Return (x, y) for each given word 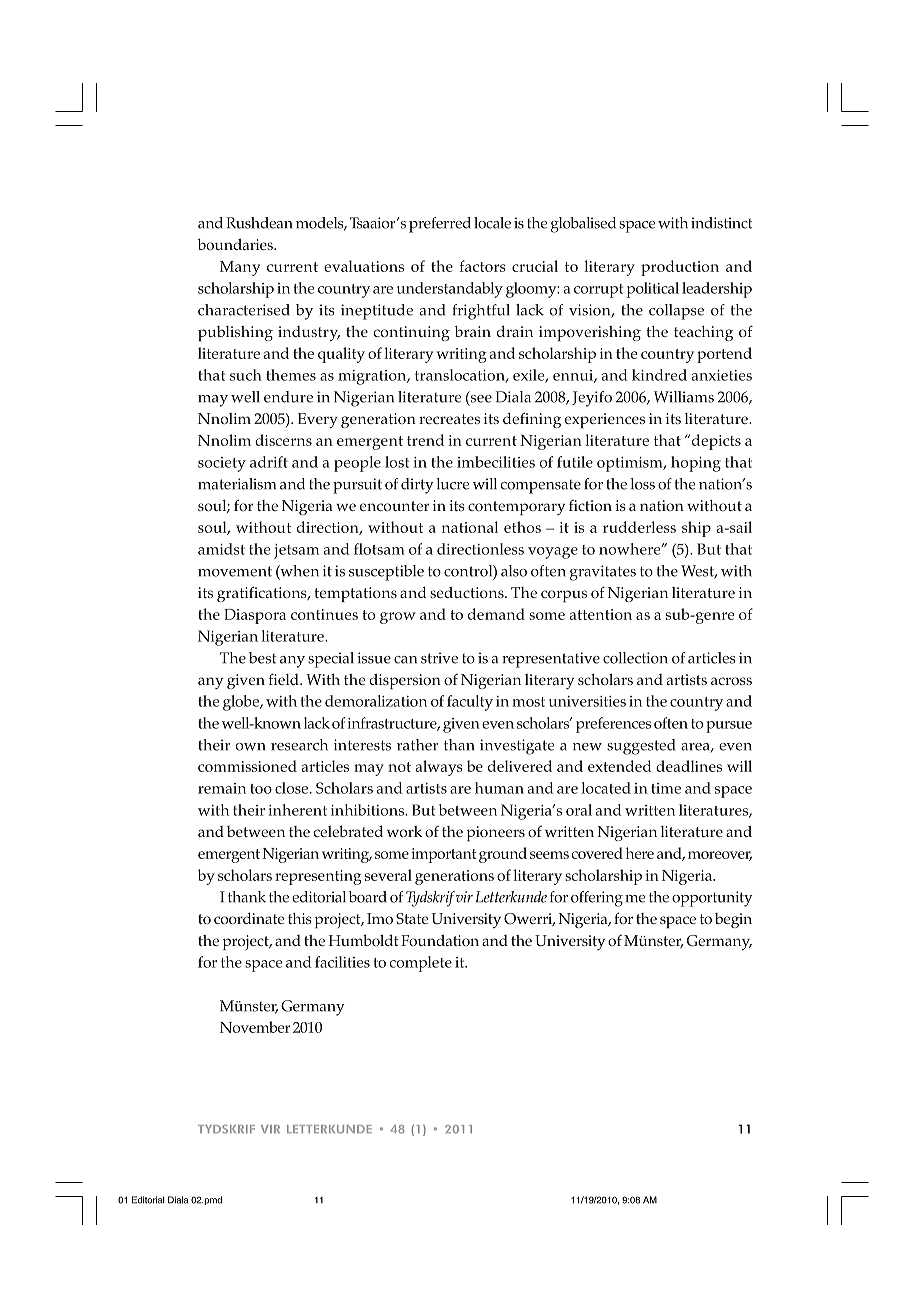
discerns (283, 440)
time (666, 788)
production (680, 268)
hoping (696, 464)
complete (421, 964)
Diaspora (255, 616)
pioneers (496, 833)
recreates (449, 419)
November (255, 1027)
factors (483, 266)
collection (635, 658)
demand (496, 614)
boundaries (236, 244)
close (293, 788)
